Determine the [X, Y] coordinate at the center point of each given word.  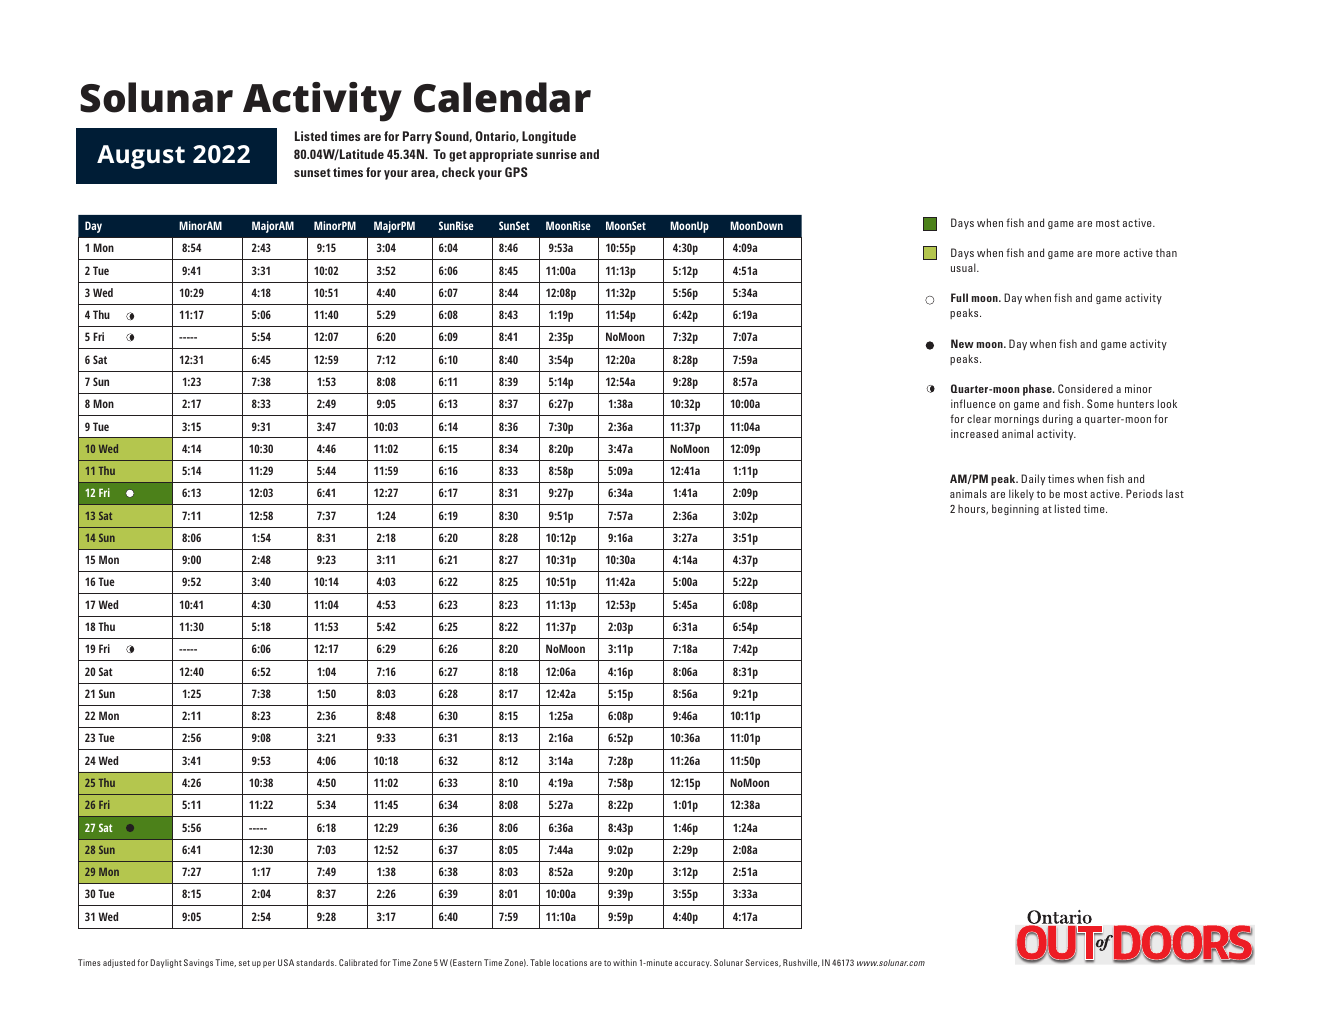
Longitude [549, 137]
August [141, 157]
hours [973, 509]
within [625, 962]
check [458, 172]
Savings [198, 963]
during [1057, 419]
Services [763, 963]
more [1108, 254]
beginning [1015, 509]
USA [286, 962]
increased [974, 433]
